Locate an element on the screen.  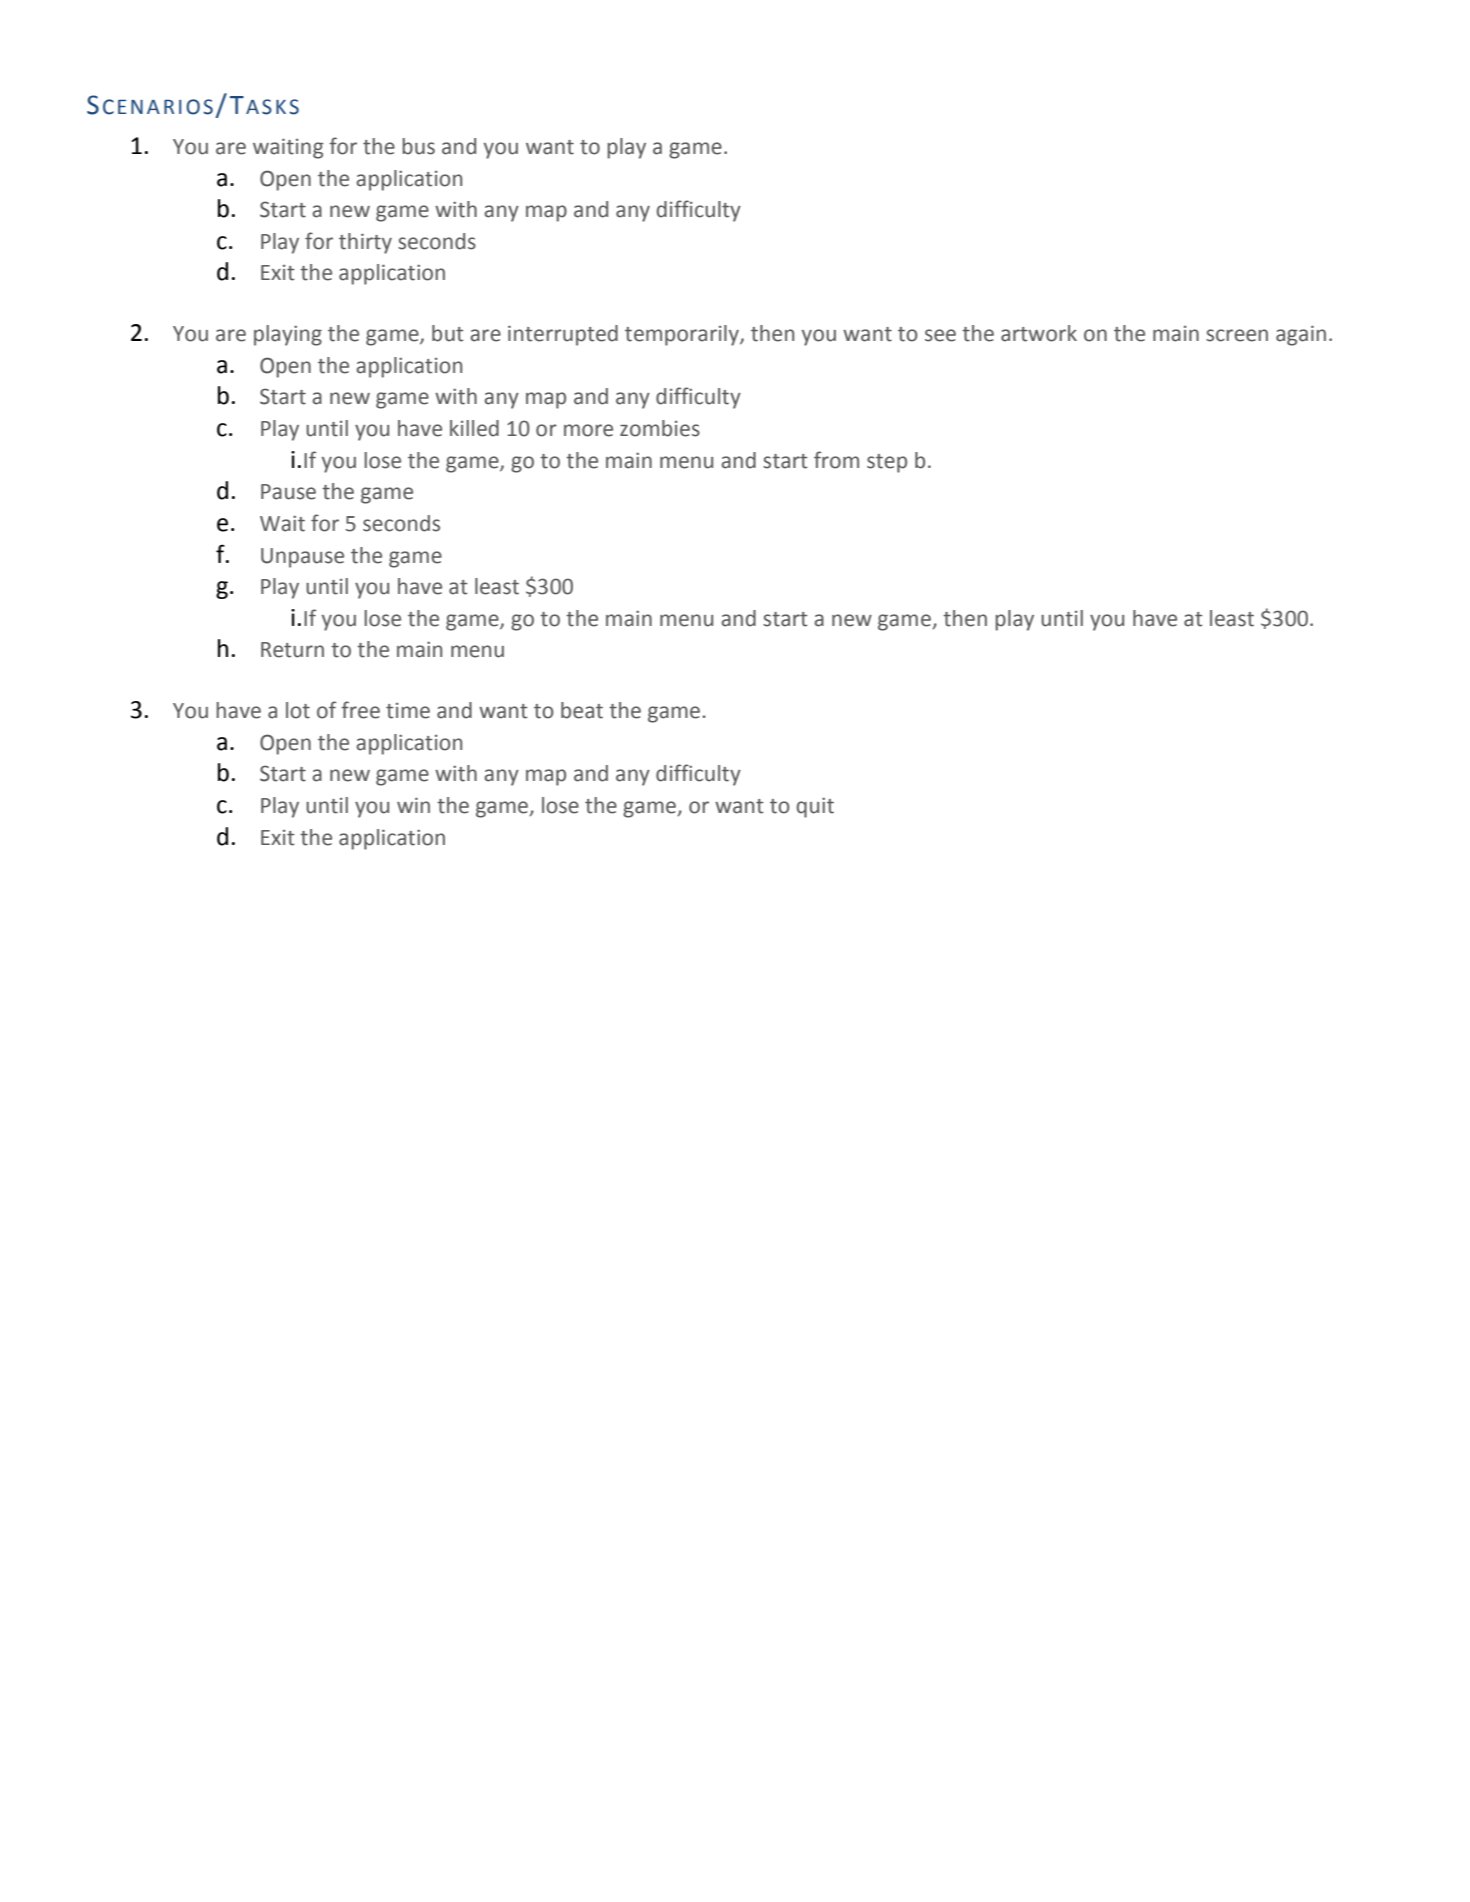
bus is located at coordinates (418, 146).
